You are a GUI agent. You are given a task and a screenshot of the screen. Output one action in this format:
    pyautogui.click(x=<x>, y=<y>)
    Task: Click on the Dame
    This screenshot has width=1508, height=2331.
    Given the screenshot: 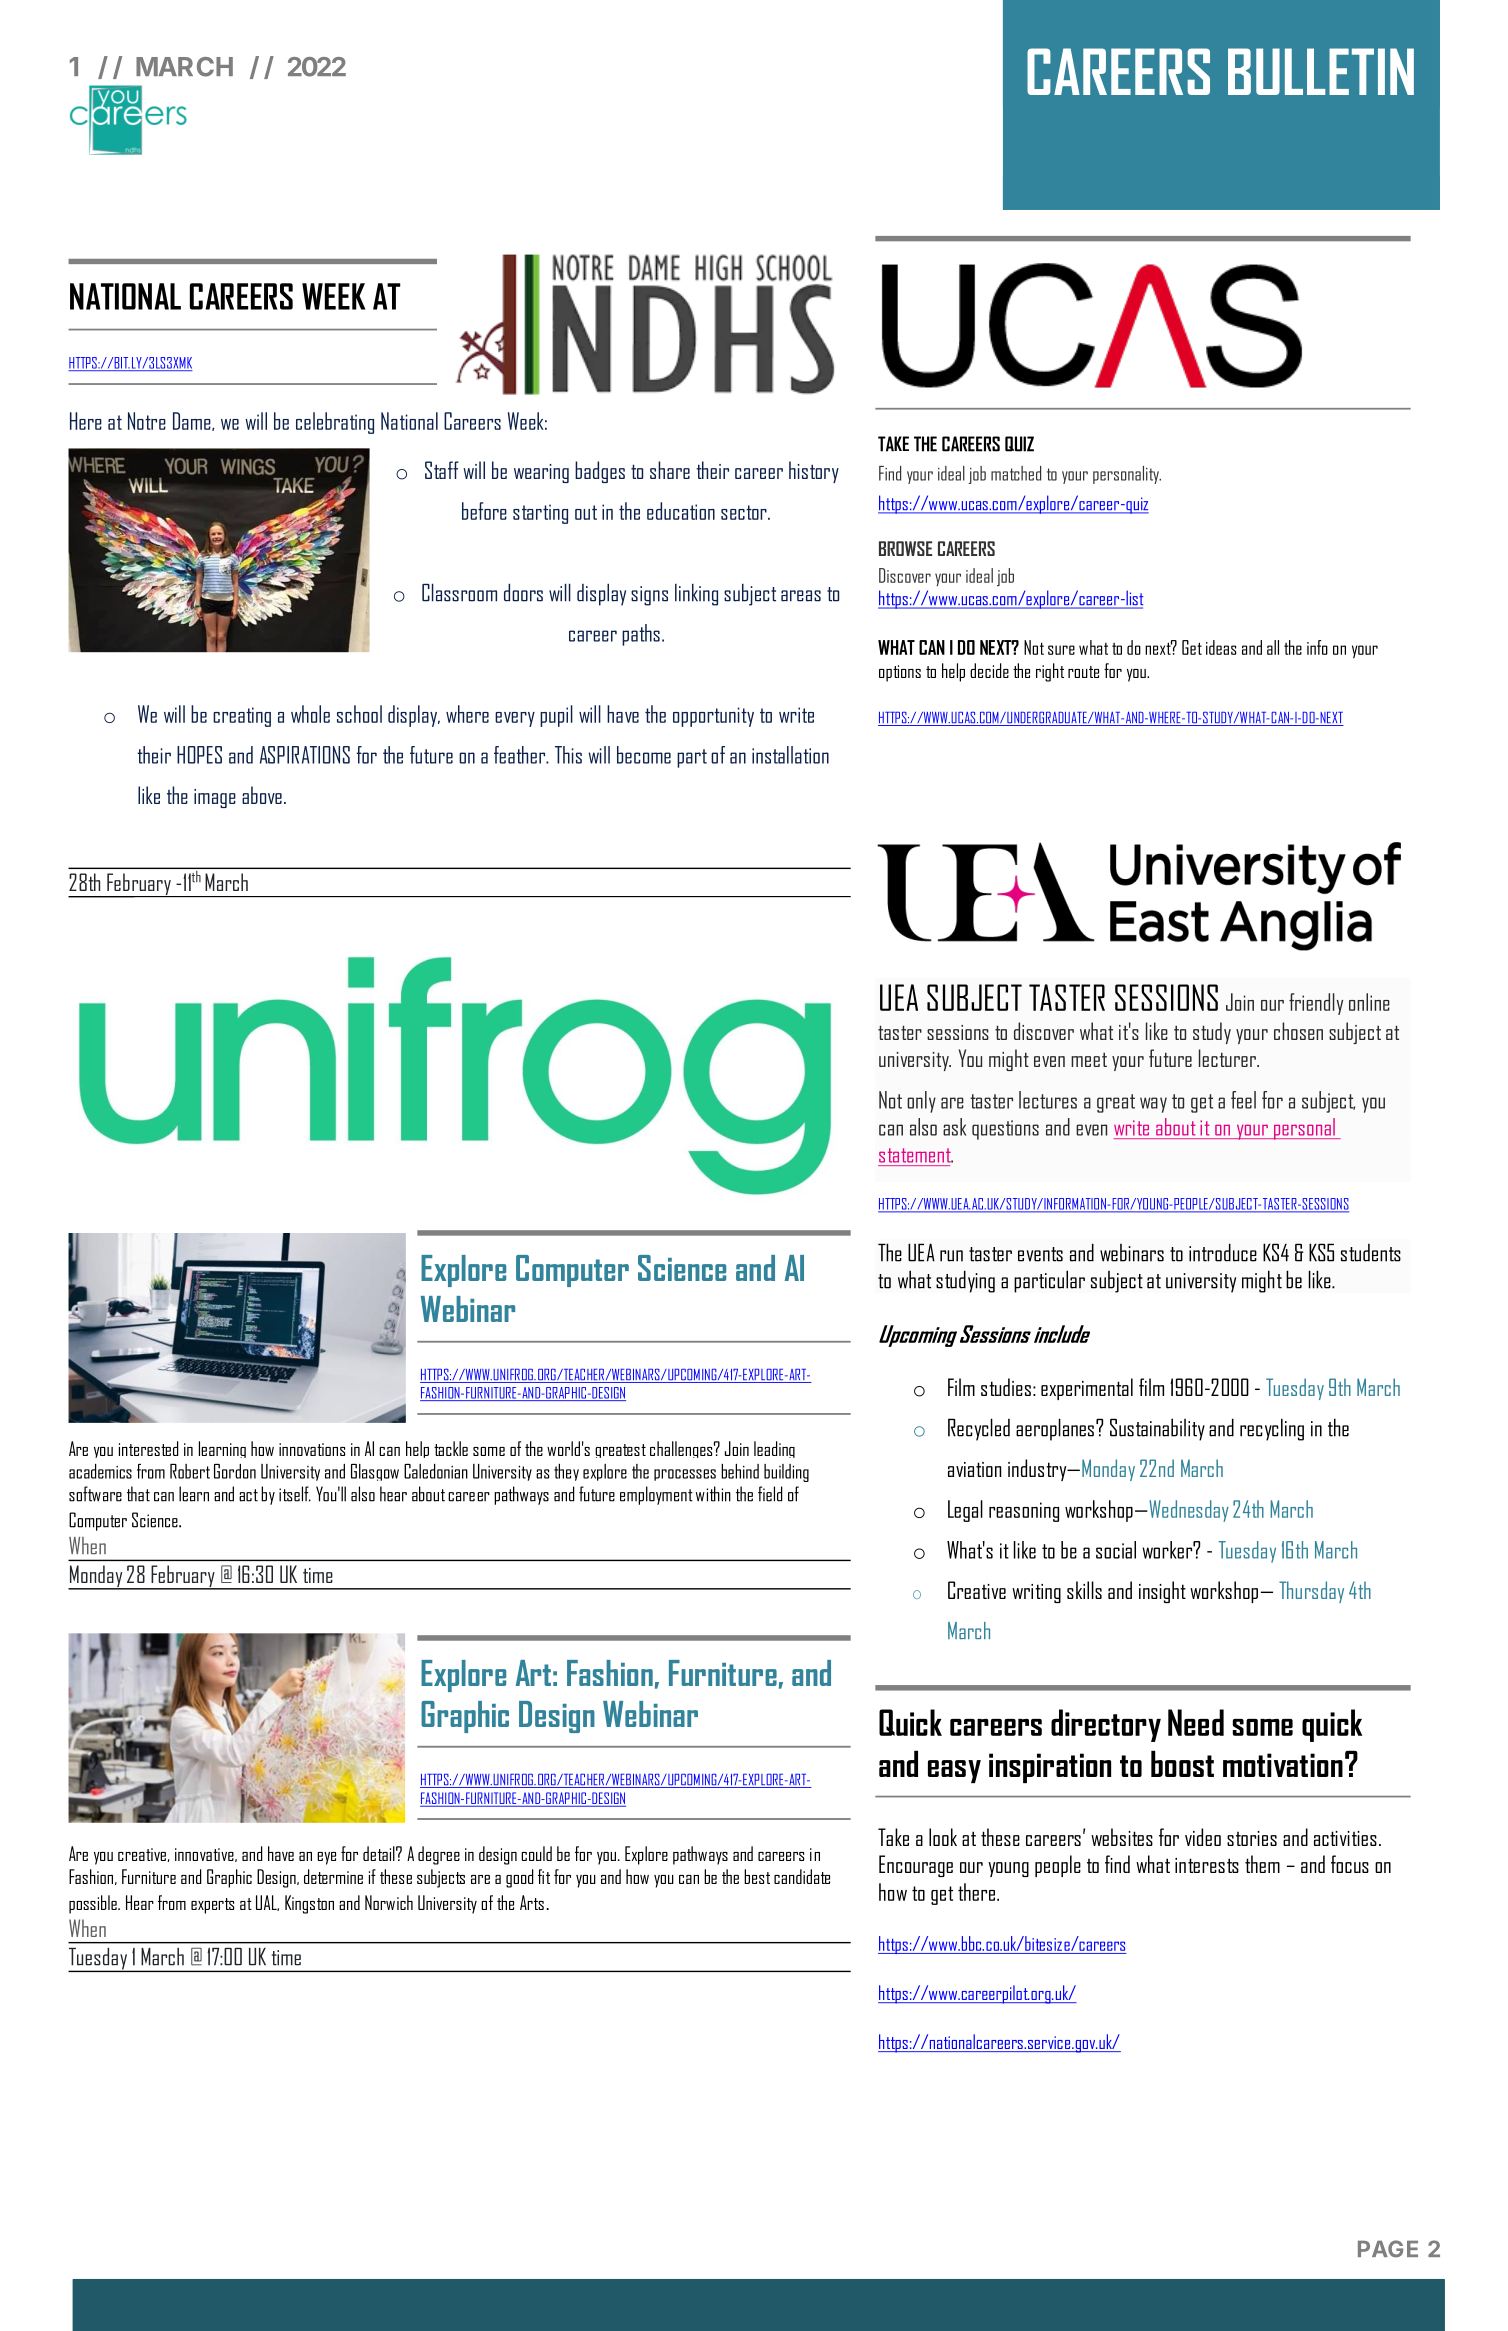 What is the action you would take?
    pyautogui.click(x=193, y=421)
